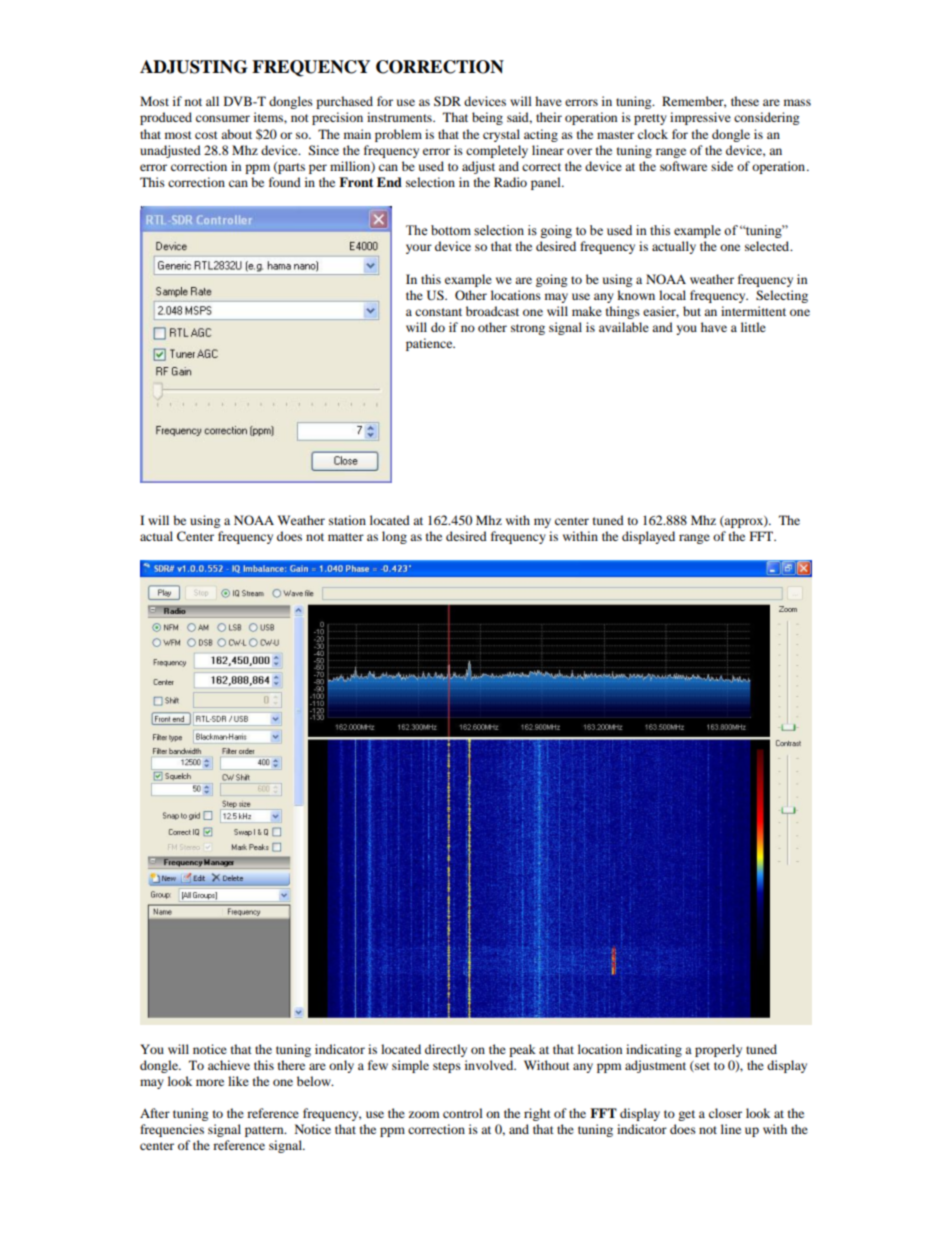  What do you see at coordinates (463, 1113) in the image?
I see `control` at bounding box center [463, 1113].
